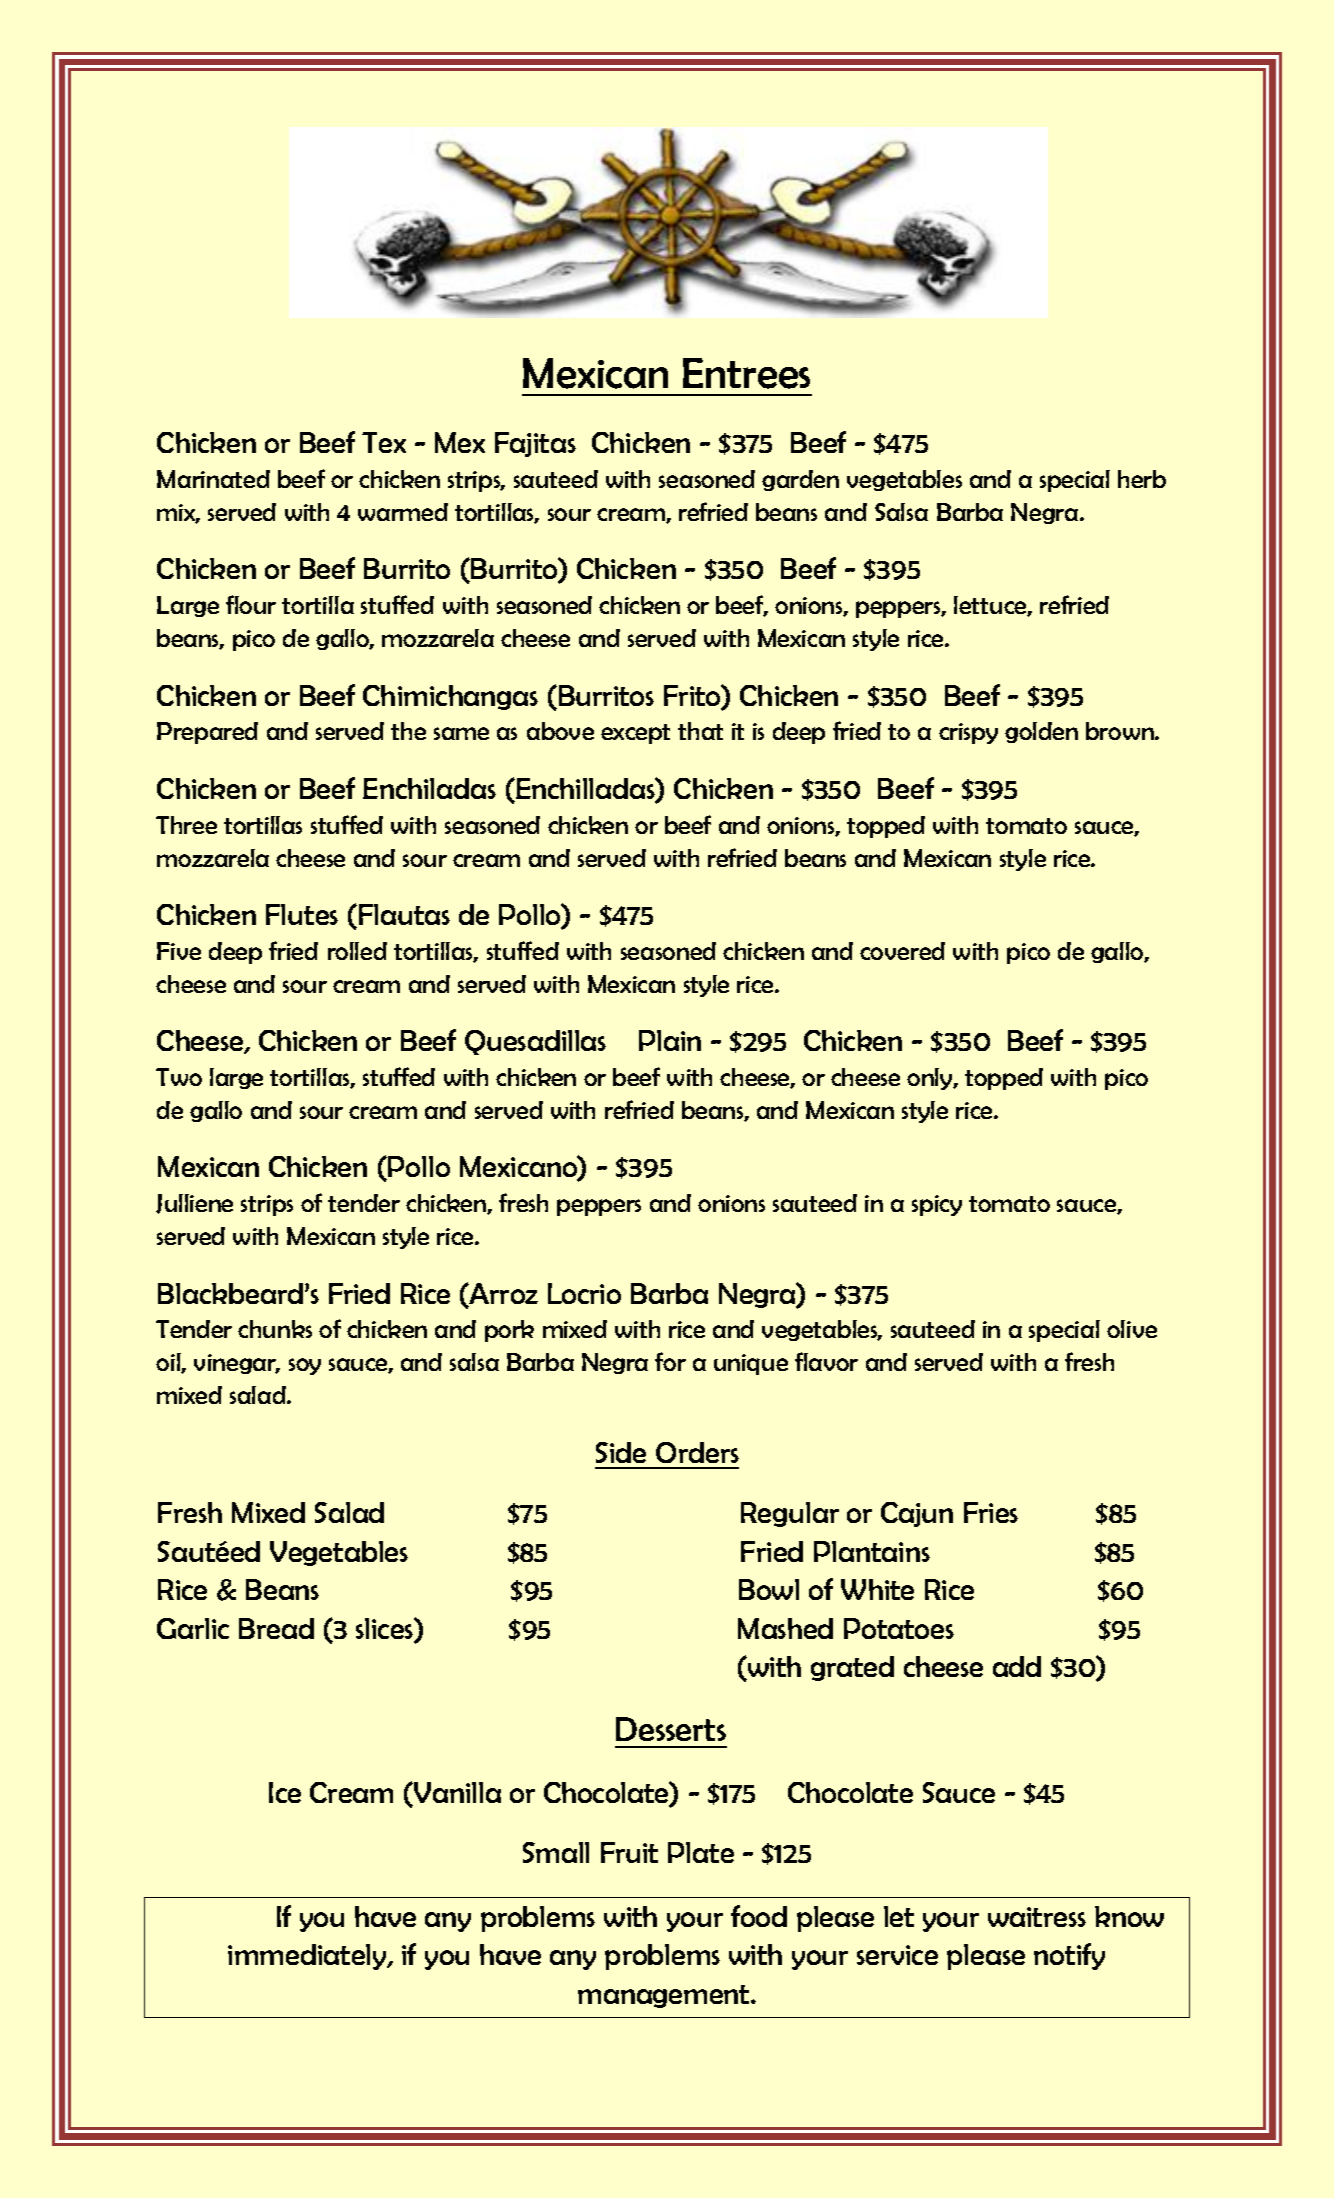 Image resolution: width=1334 pixels, height=2198 pixels. Describe the element at coordinates (670, 1040) in the screenshot. I see `Plain` at that location.
